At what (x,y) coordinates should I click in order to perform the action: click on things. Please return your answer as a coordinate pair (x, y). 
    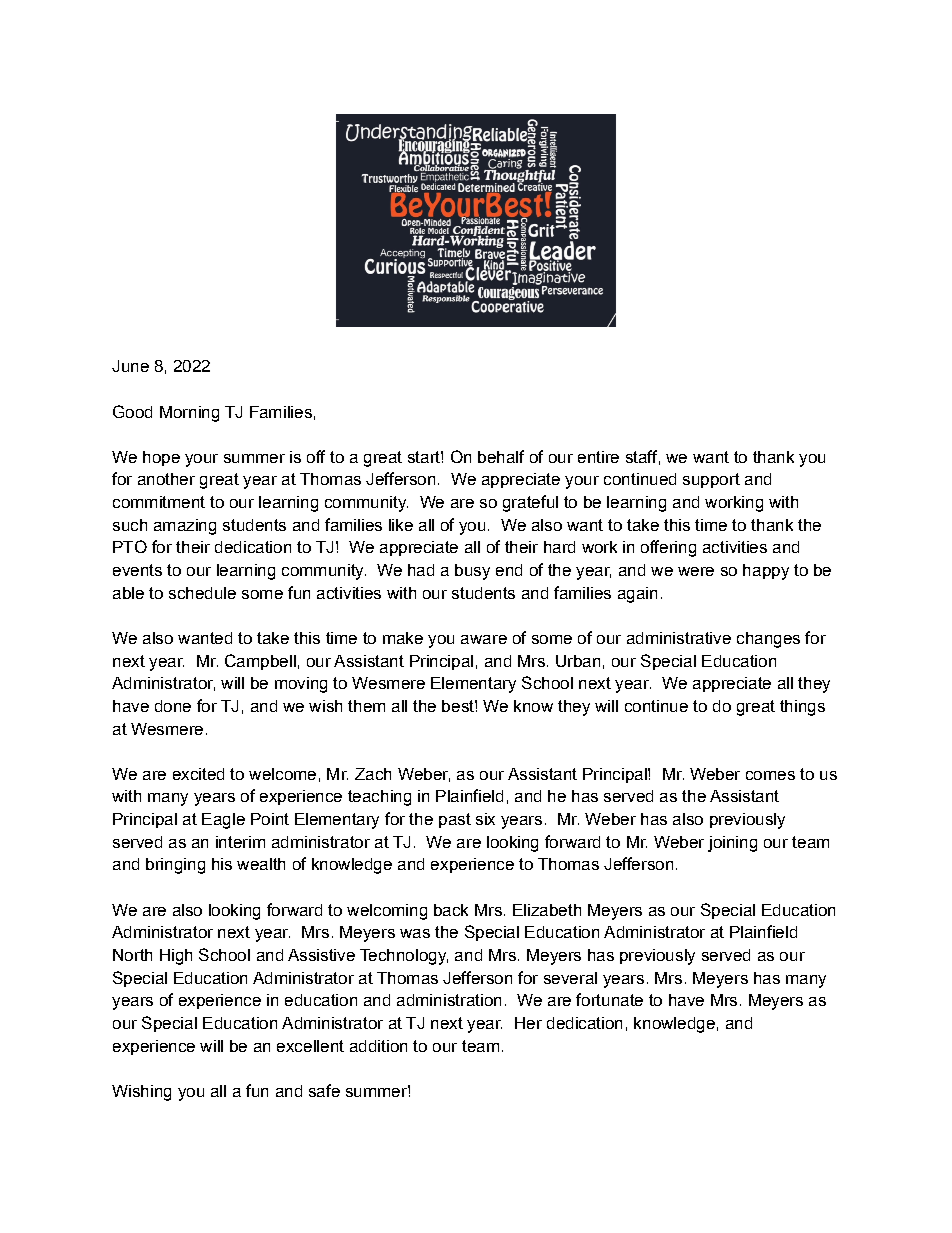
    Looking at the image, I should click on (802, 708).
